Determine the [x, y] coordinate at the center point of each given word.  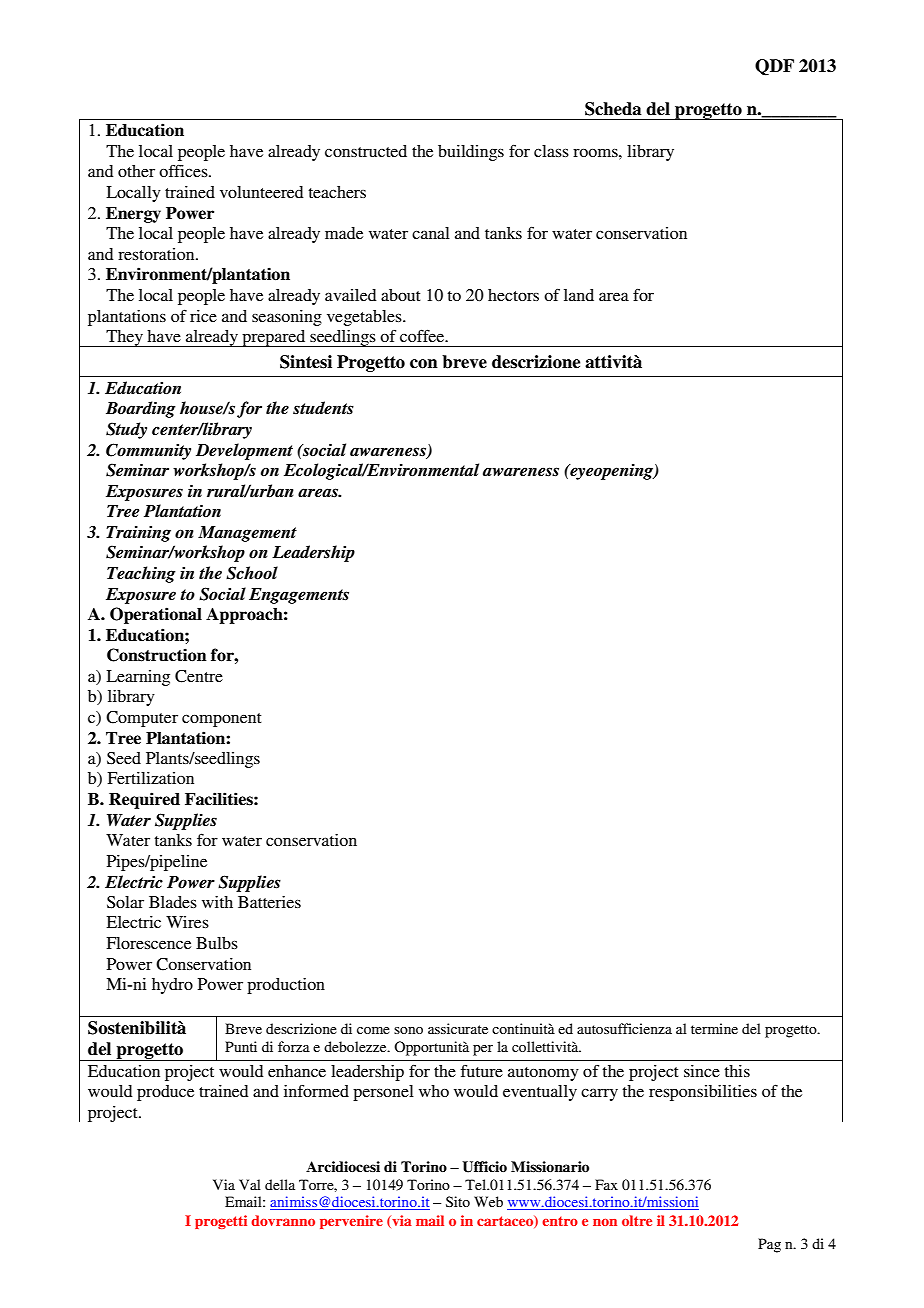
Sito [458, 1201]
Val [250, 1184]
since [702, 1071]
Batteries [269, 902]
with [217, 902]
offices [184, 170]
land [579, 295]
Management [247, 534]
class [551, 151]
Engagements [299, 596]
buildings [471, 153]
